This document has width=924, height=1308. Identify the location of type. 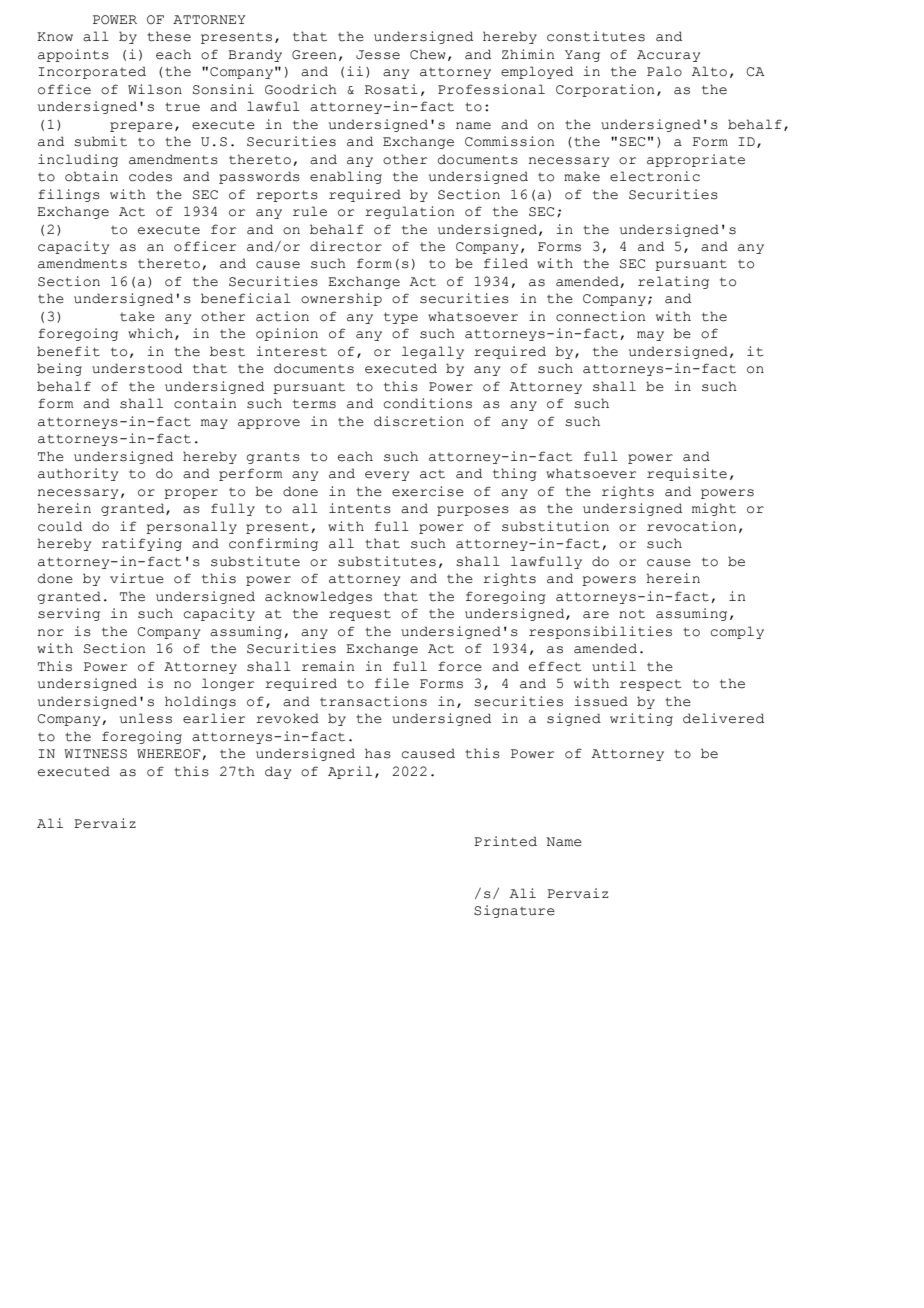
(401, 318).
